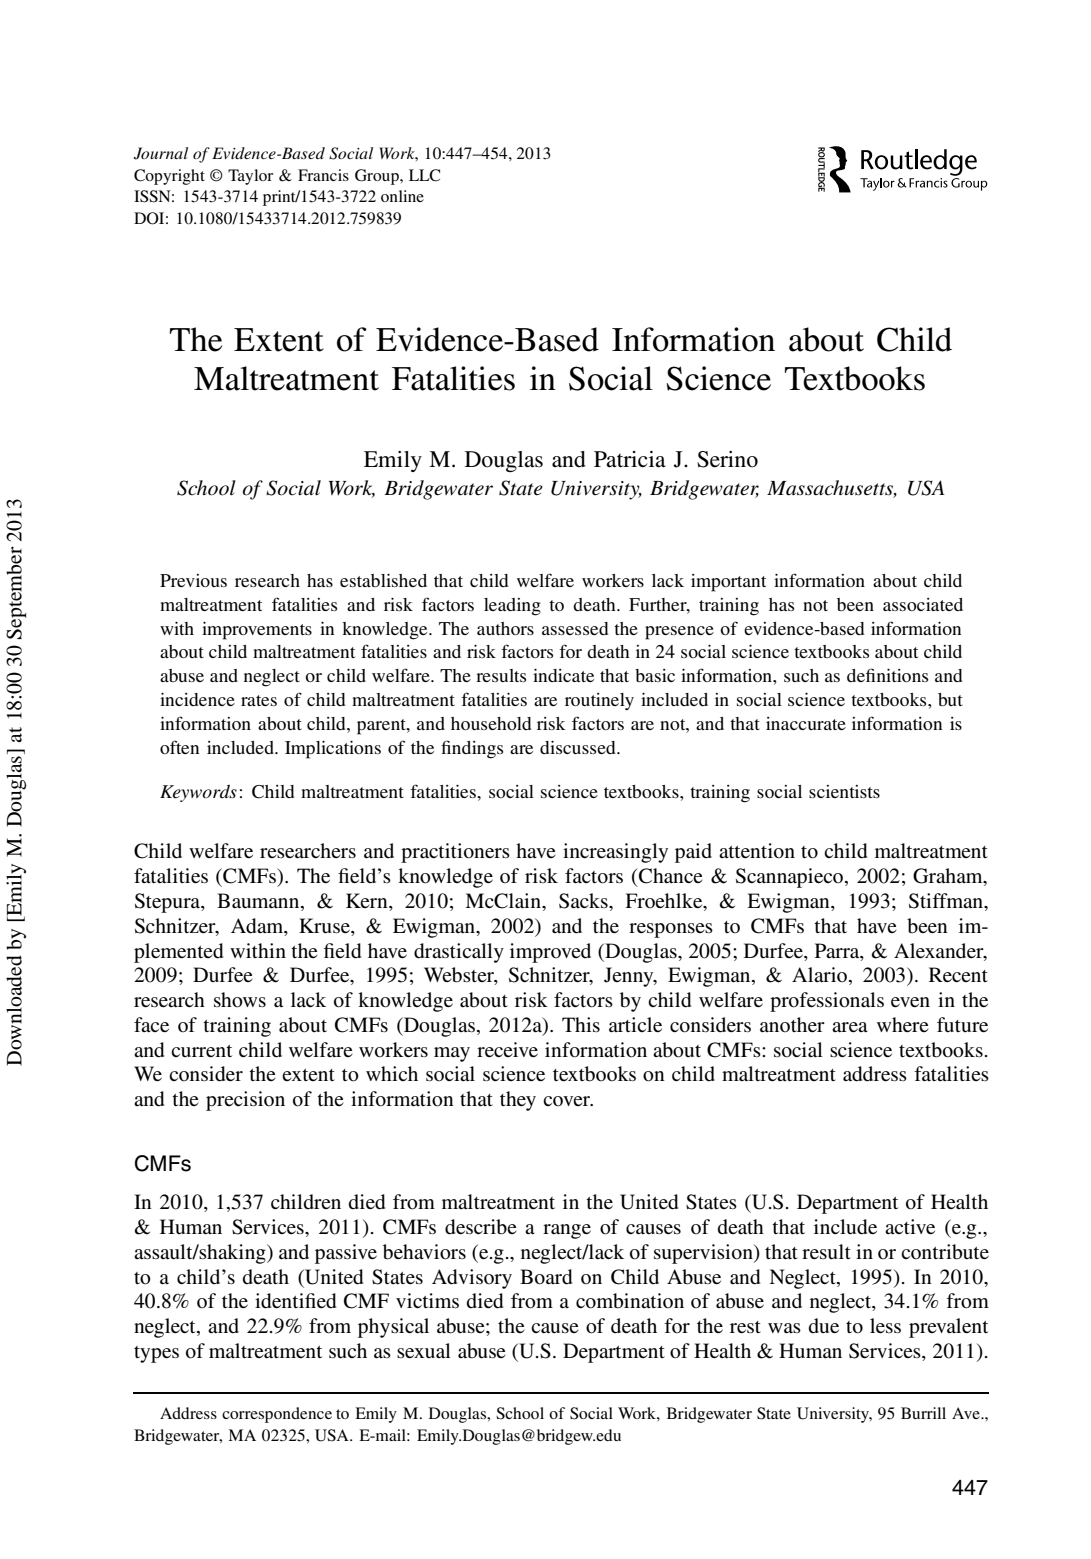  Describe the element at coordinates (257, 631) in the screenshot. I see `improvements` at that location.
